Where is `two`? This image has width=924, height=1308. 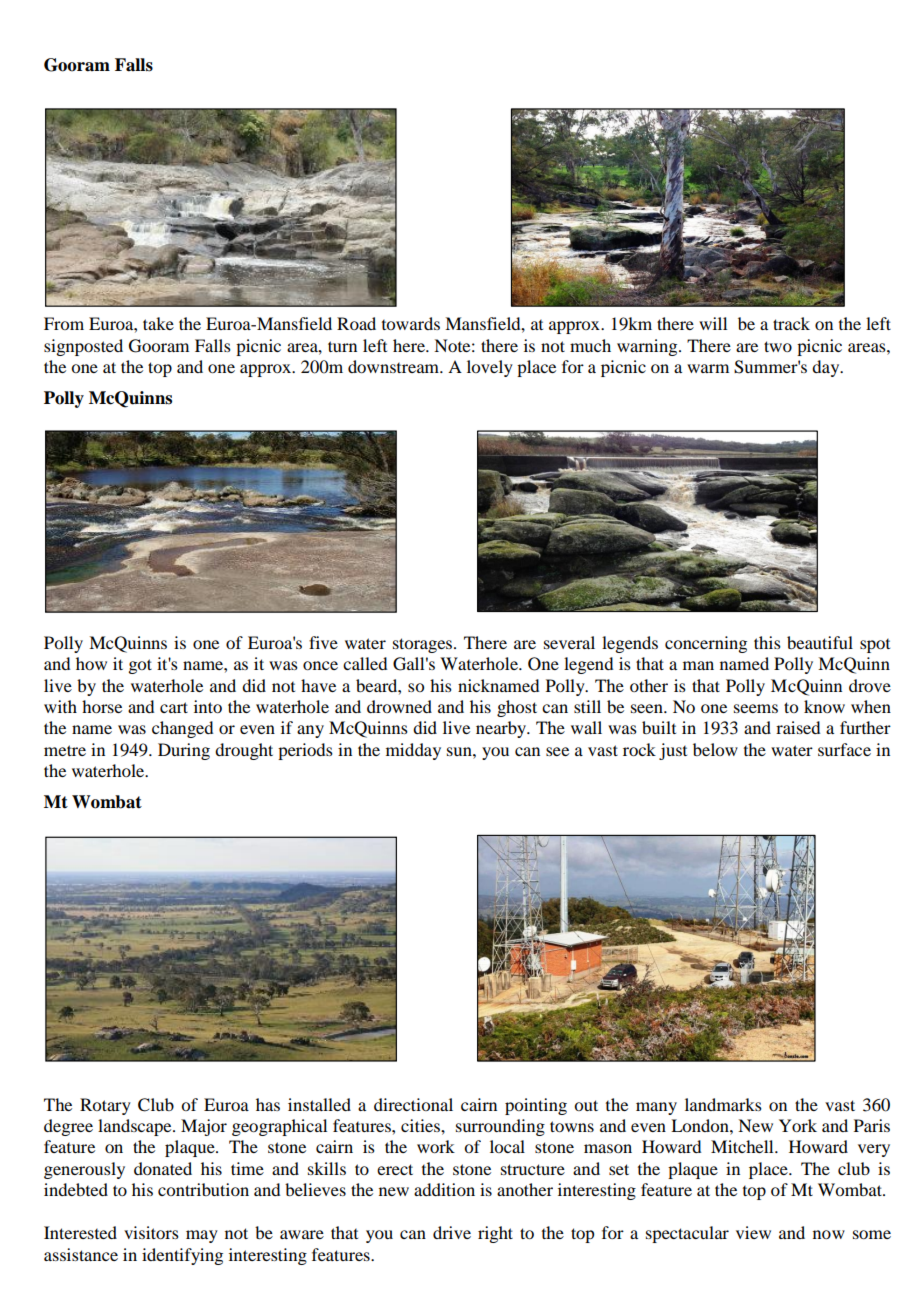
two is located at coordinates (778, 346).
